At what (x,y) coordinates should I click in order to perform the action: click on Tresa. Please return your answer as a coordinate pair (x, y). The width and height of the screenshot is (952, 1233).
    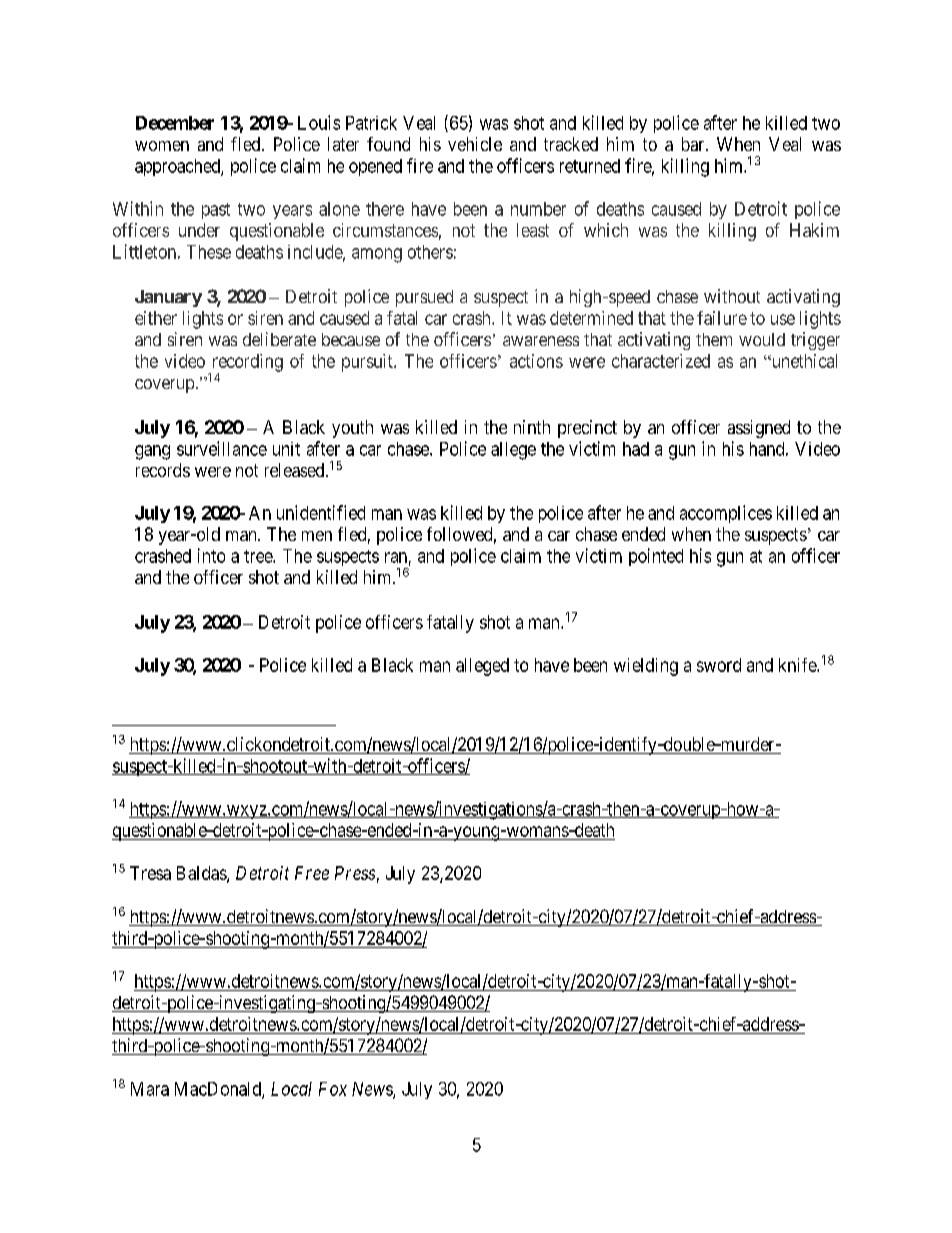
    Looking at the image, I should click on (150, 873).
